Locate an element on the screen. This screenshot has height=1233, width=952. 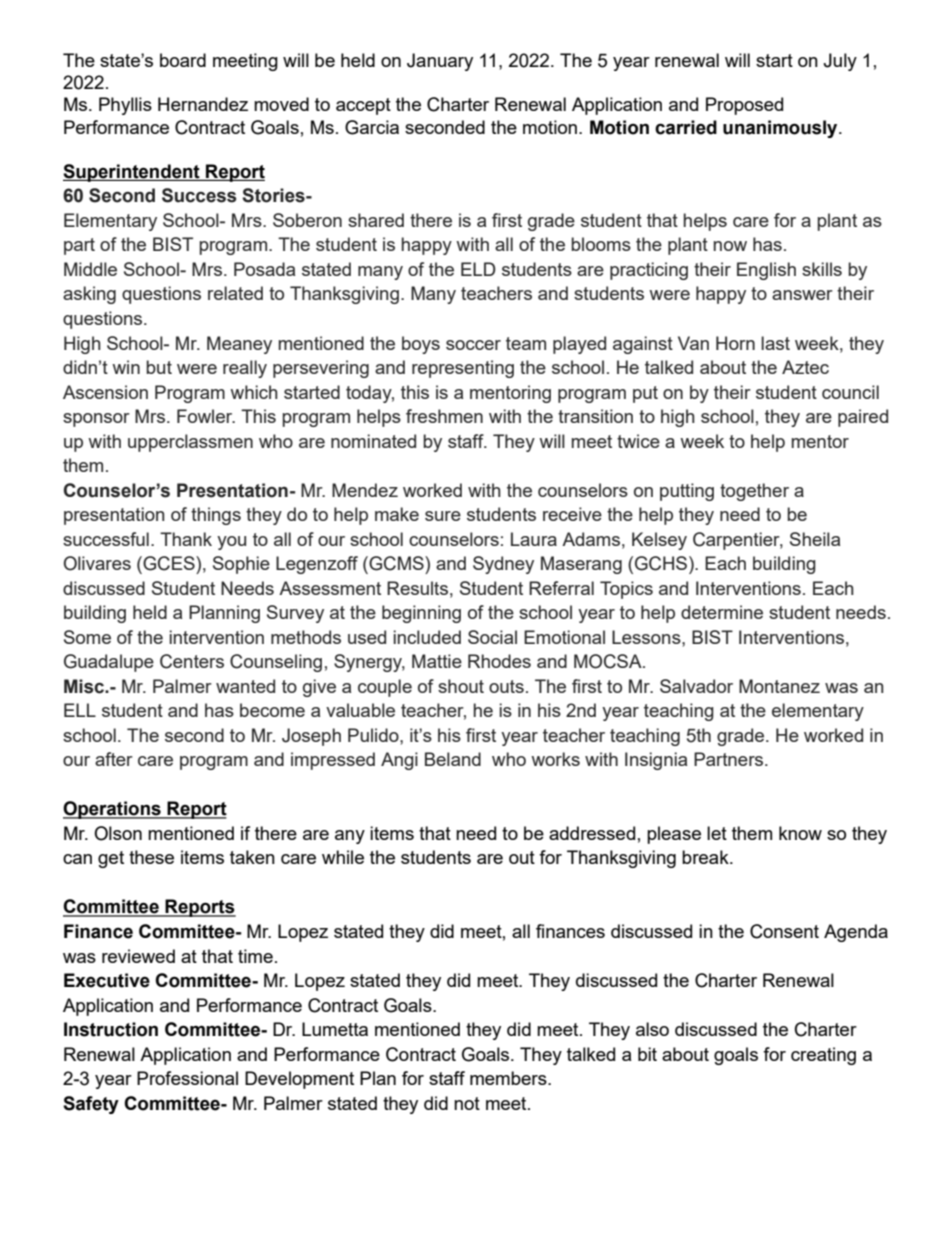
Sydney is located at coordinates (503, 565).
